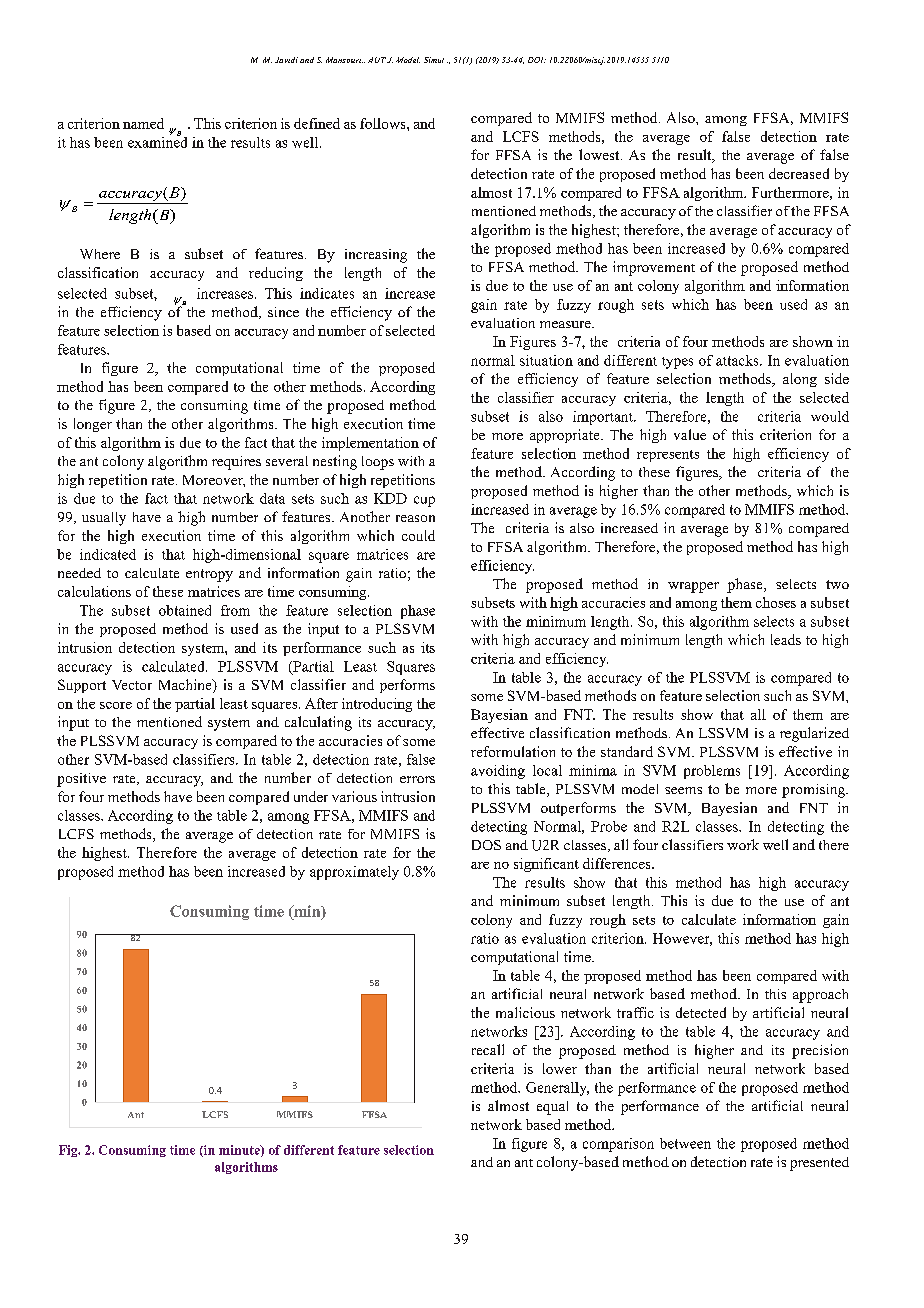  What do you see at coordinates (799, 173) in the page?
I see `decreased` at bounding box center [799, 173].
